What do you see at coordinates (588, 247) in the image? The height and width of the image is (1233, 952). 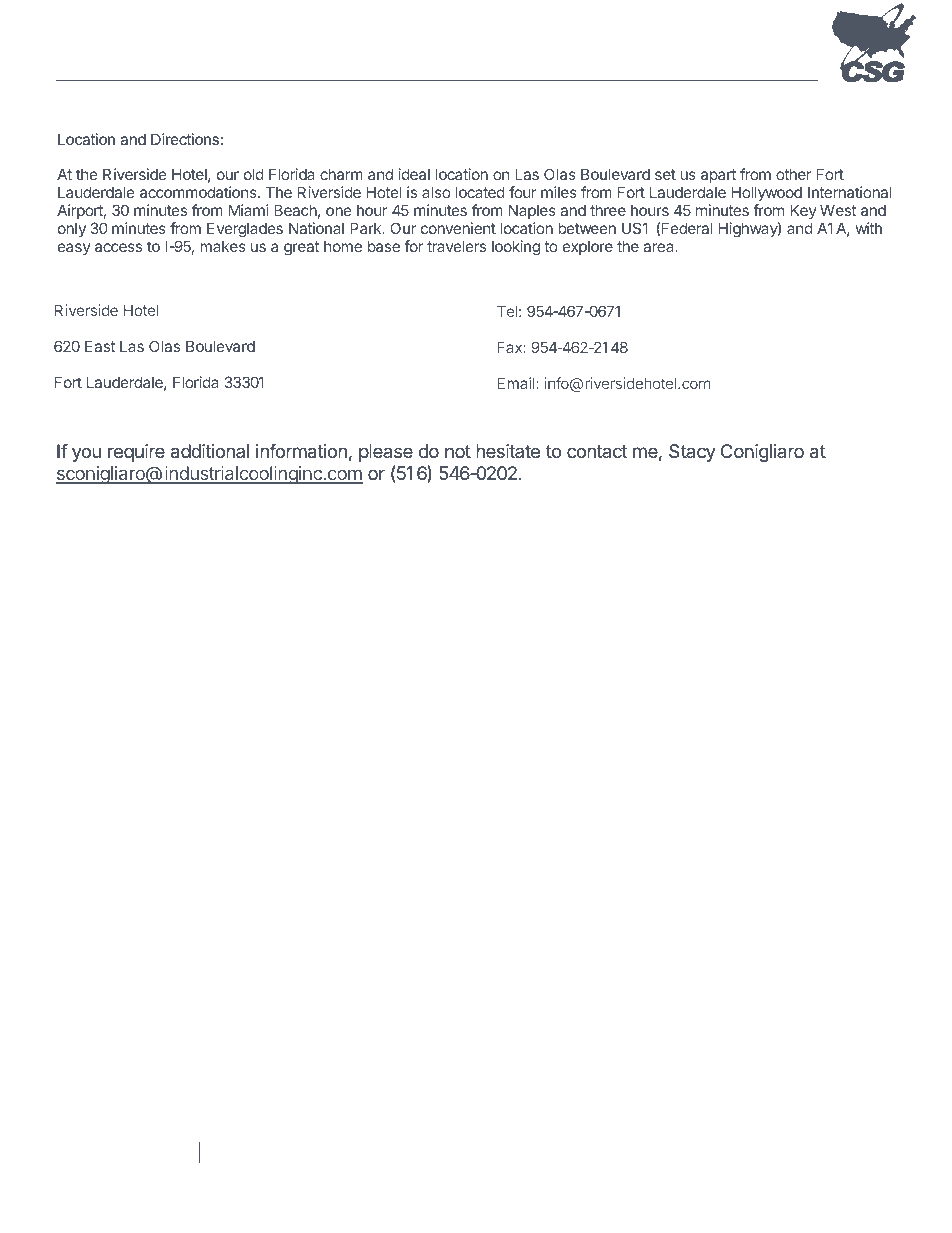 I see `explore` at bounding box center [588, 247].
